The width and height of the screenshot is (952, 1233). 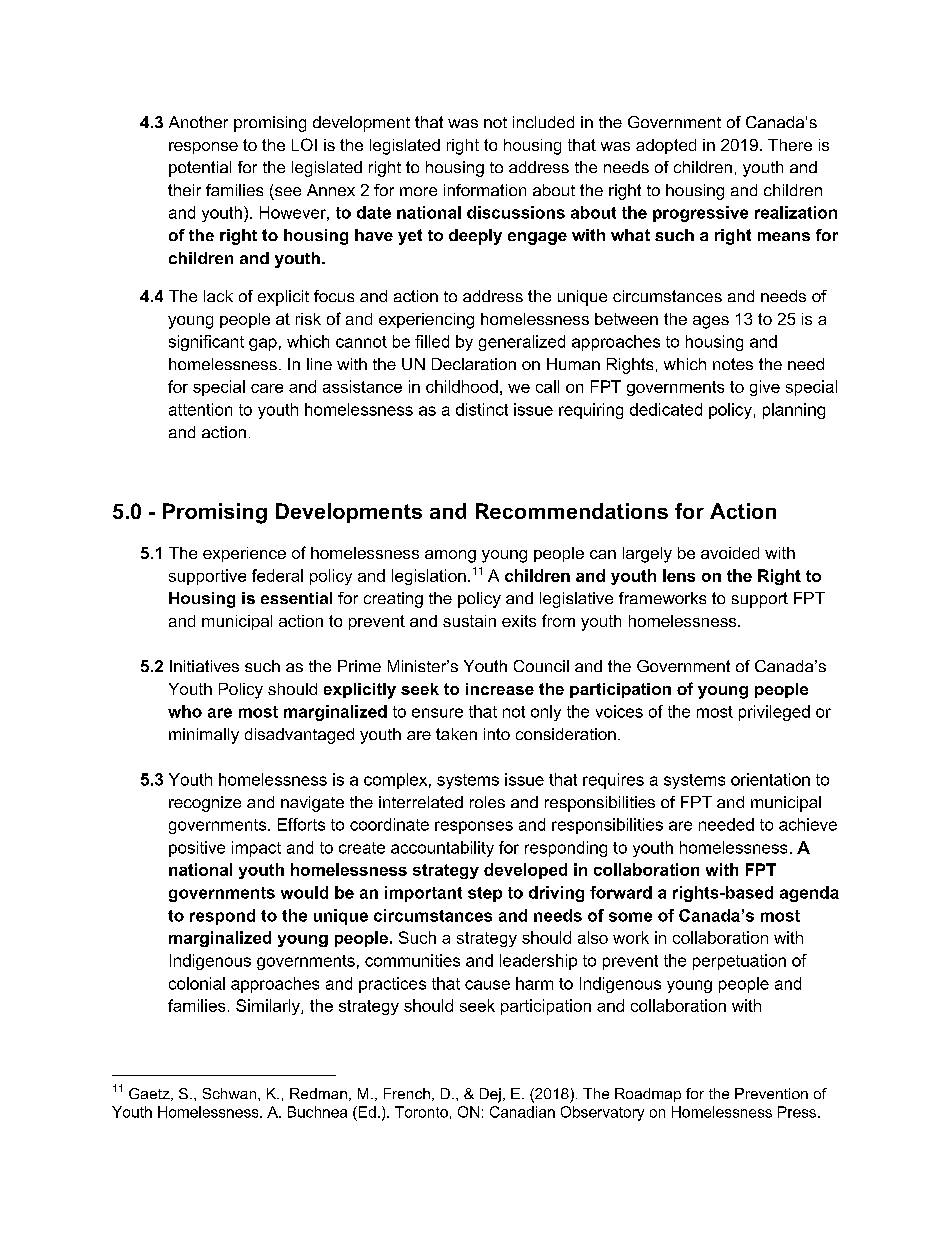 I want to click on information, so click(x=485, y=190).
